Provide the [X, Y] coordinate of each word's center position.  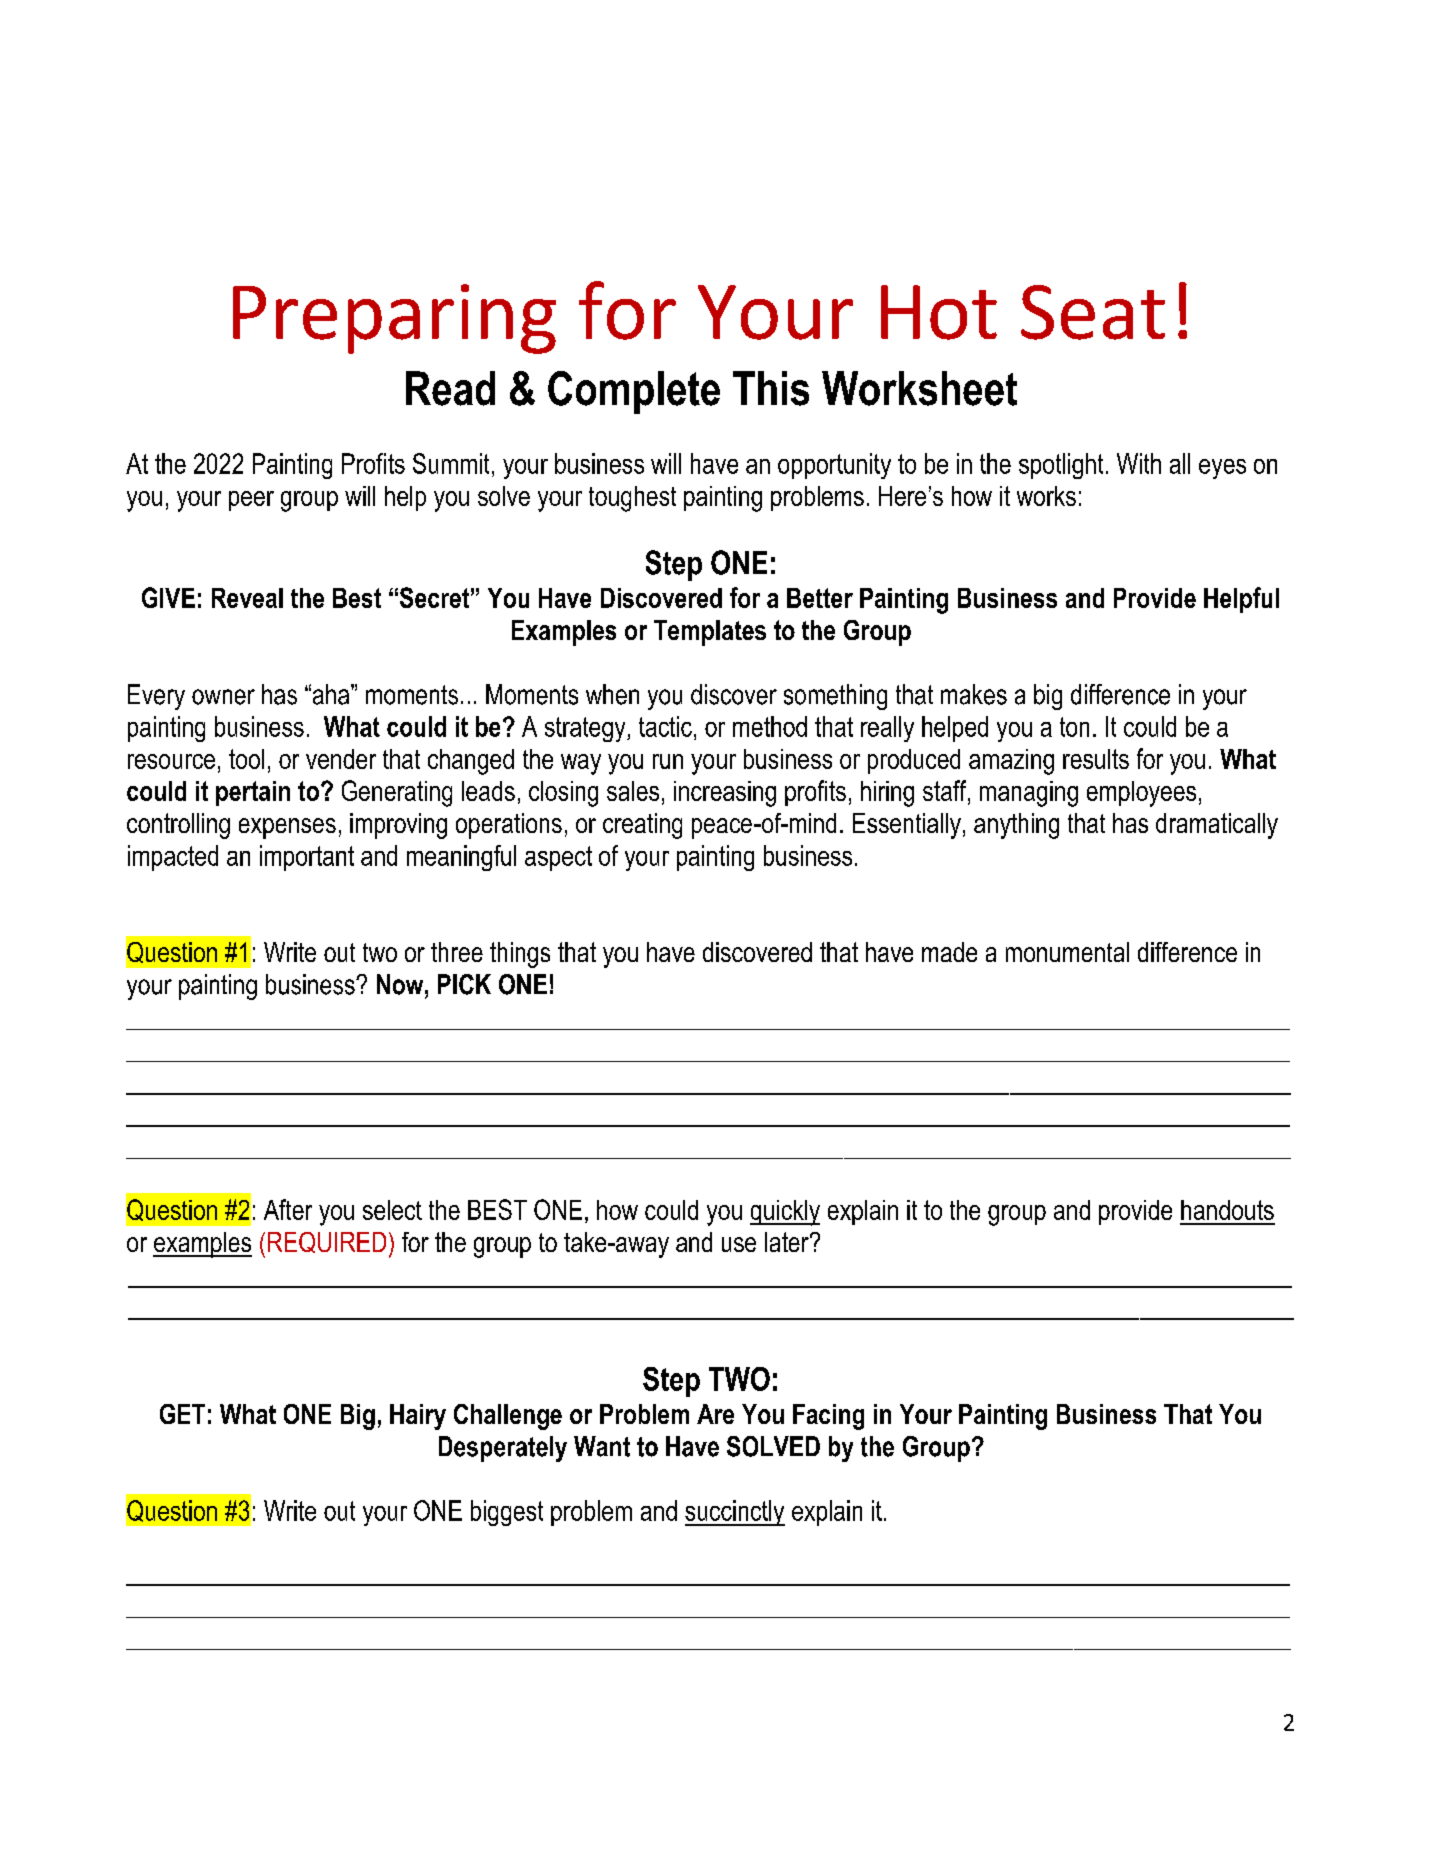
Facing [828, 1417]
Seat [1093, 312]
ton [1074, 727]
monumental [1067, 952]
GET [182, 1414]
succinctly [735, 1513]
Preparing [394, 319]
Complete [634, 392]
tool [246, 759]
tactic [665, 726]
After [288, 1209]
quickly [785, 1213]
